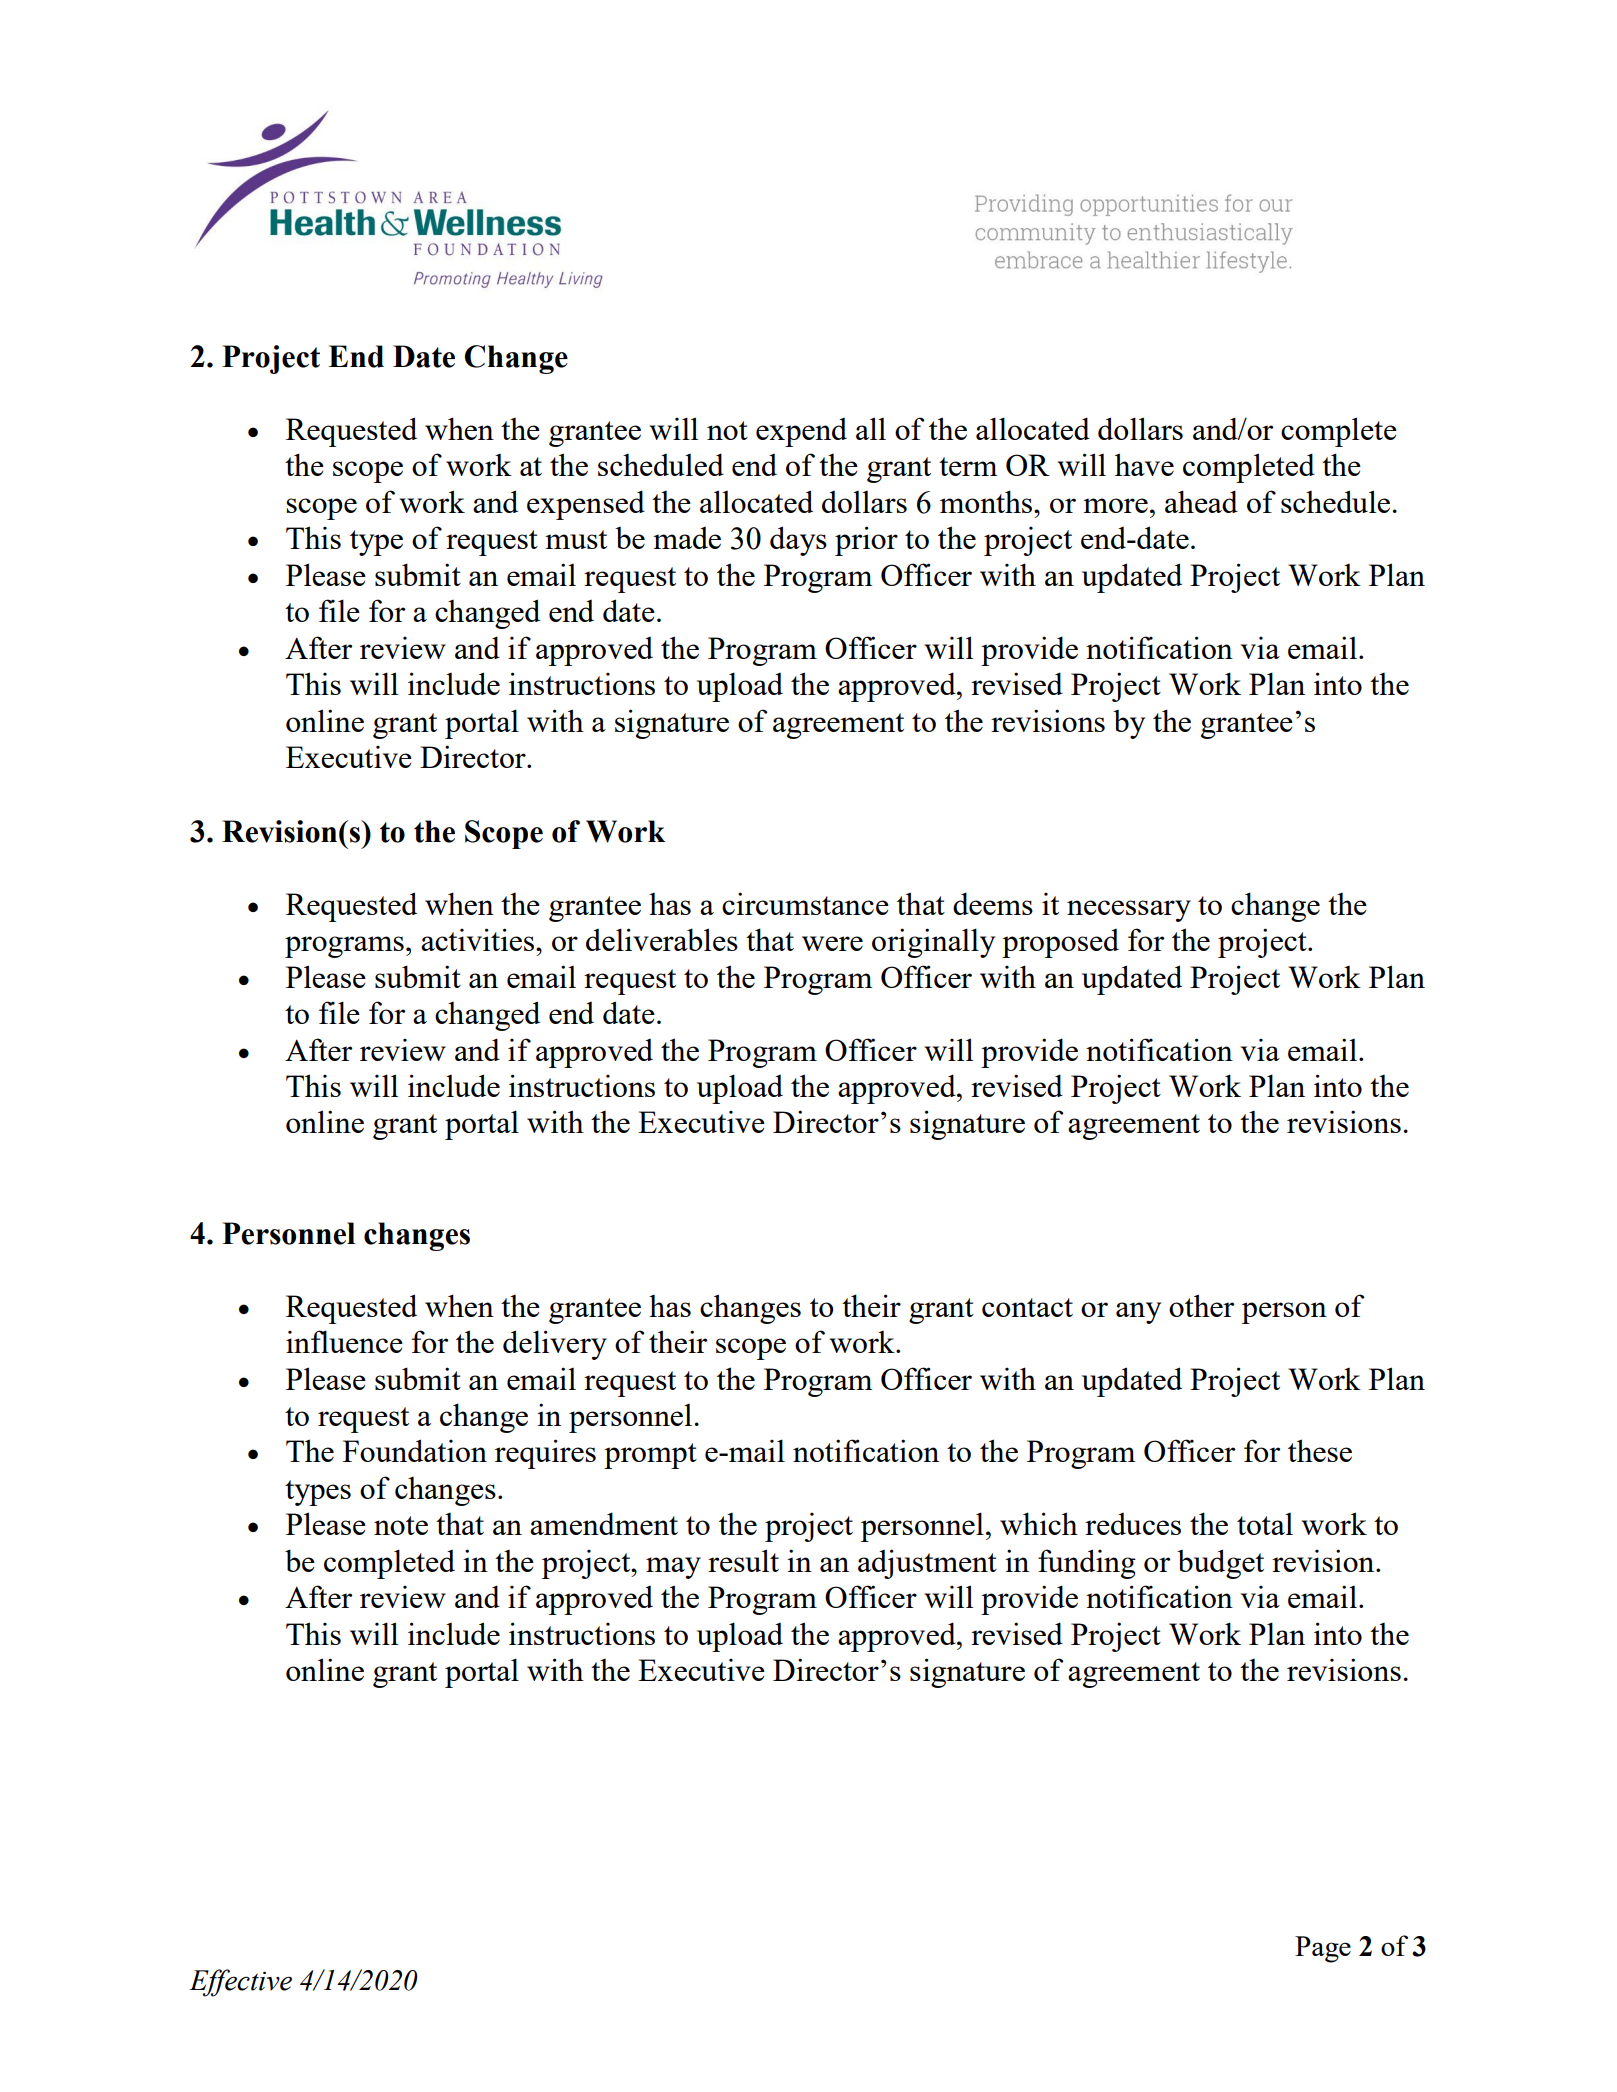  What do you see at coordinates (240, 1983) in the screenshot?
I see `Effective` at bounding box center [240, 1983].
